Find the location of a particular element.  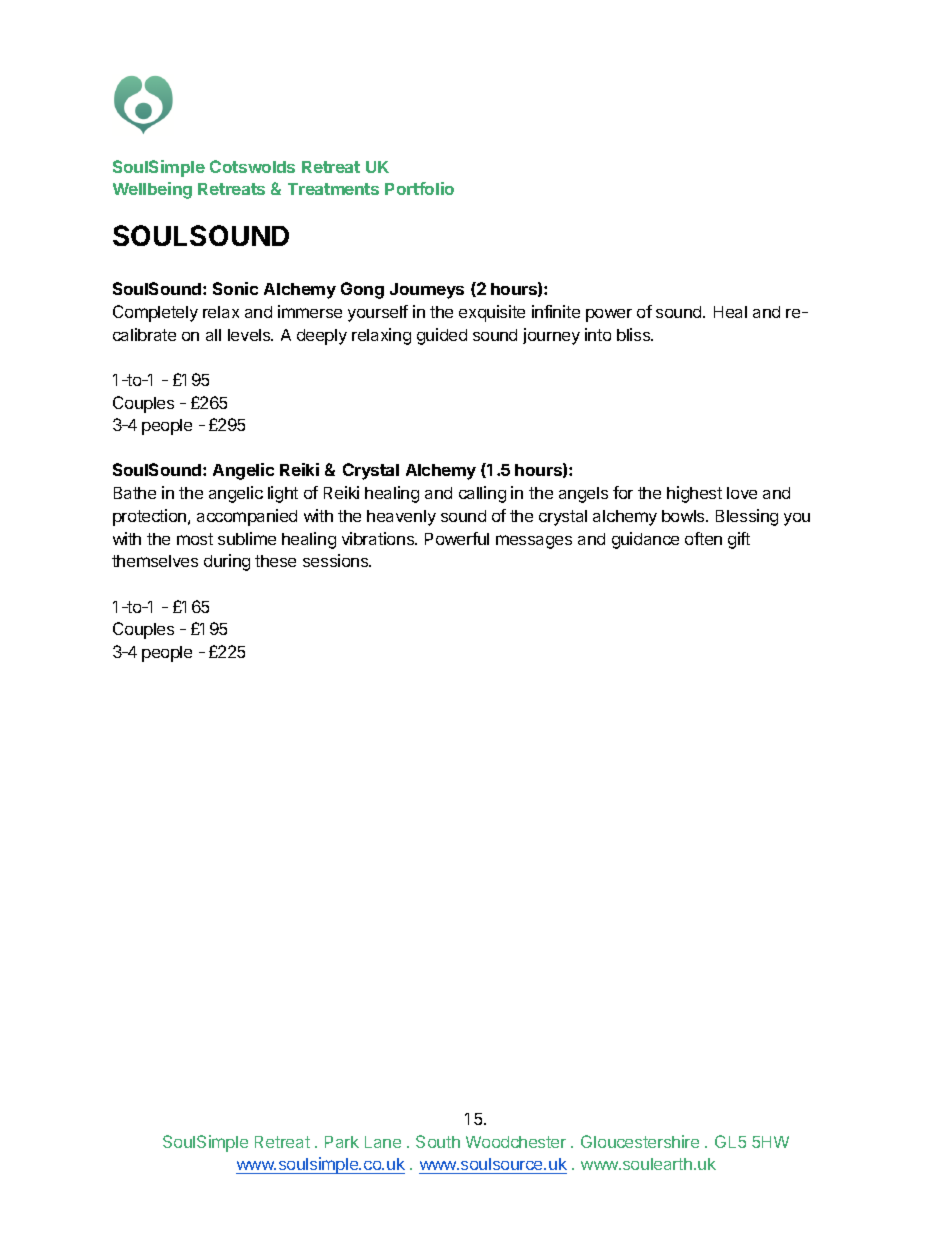

vibrations is located at coordinates (379, 538).
